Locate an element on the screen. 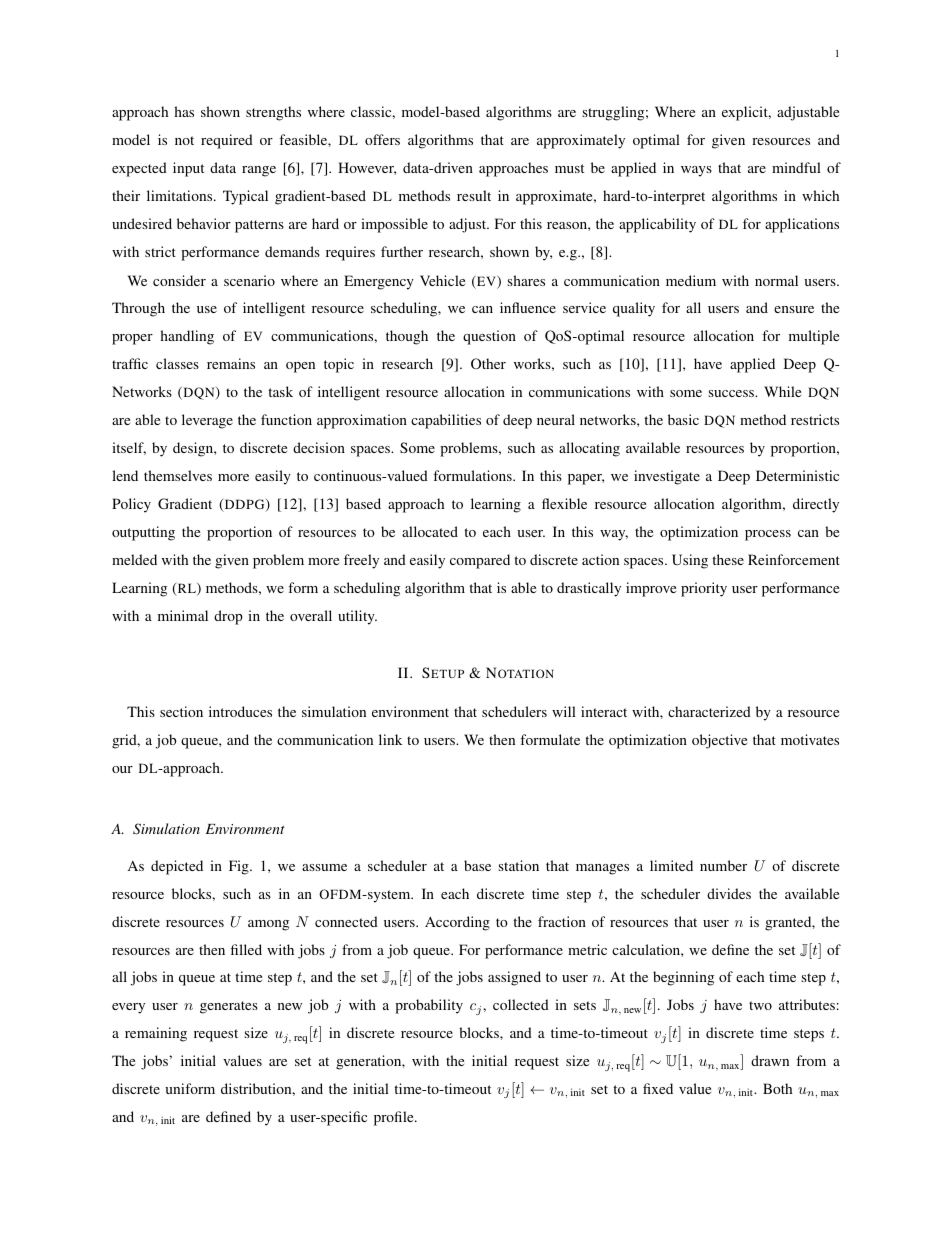  capabilities is located at coordinates (446, 421).
